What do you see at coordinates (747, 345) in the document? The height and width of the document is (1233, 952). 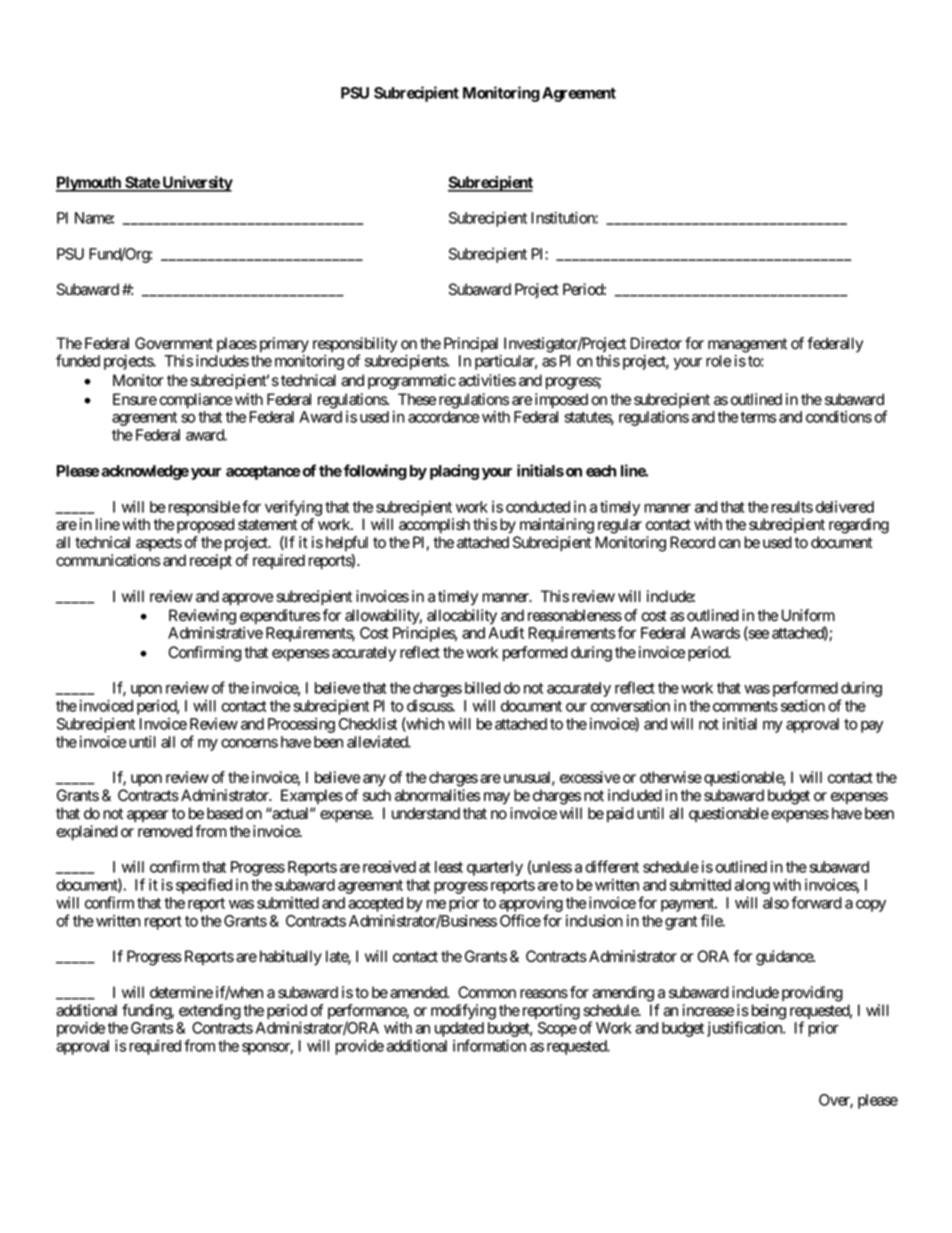 I see `management` at bounding box center [747, 345].
